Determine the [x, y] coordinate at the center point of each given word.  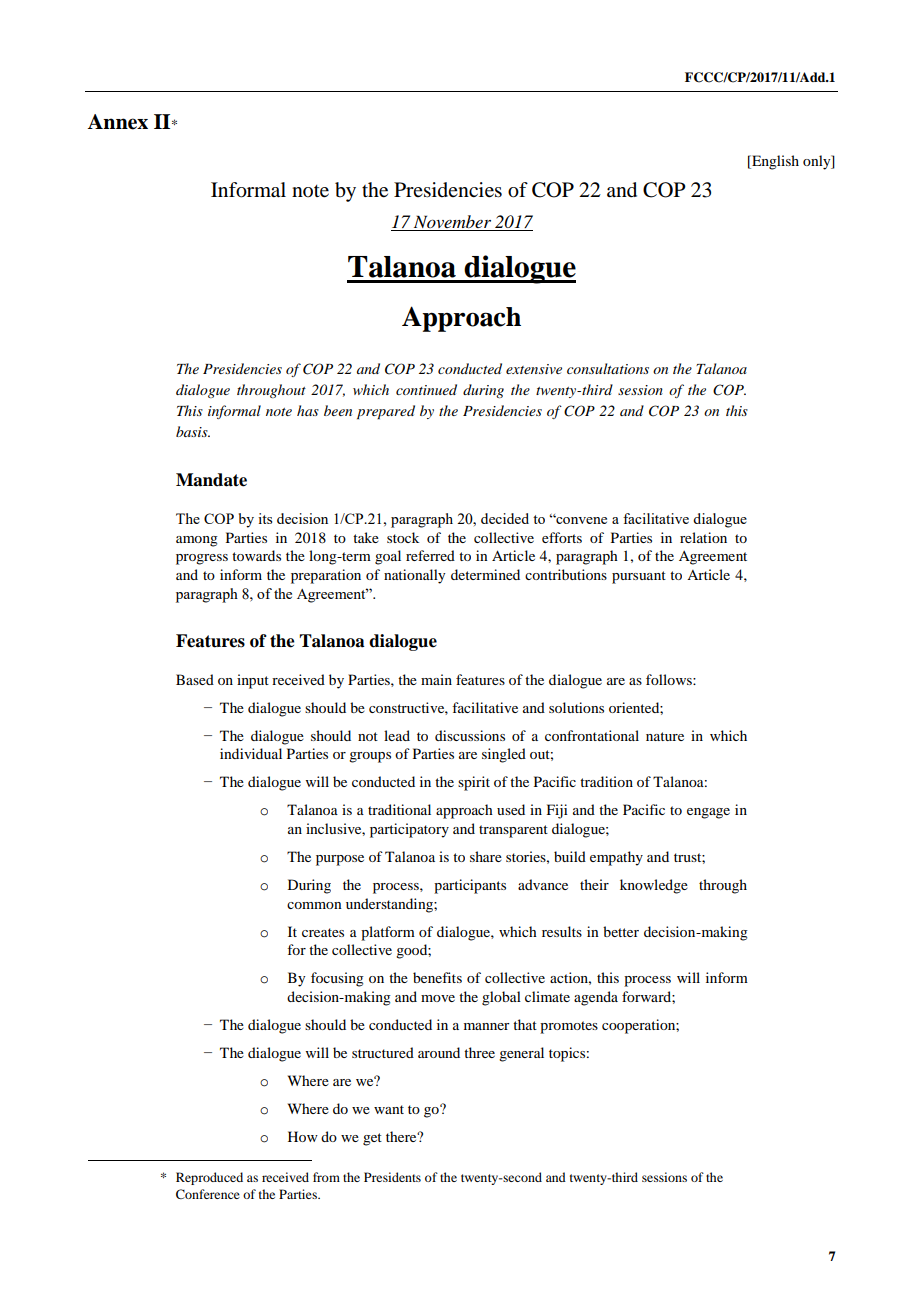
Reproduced [209, 1178]
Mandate [211, 480]
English [774, 162]
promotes [569, 1027]
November [452, 221]
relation [703, 537]
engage [708, 813]
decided [505, 518]
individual [251, 753]
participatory [409, 830]
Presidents [392, 1177]
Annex [118, 122]
